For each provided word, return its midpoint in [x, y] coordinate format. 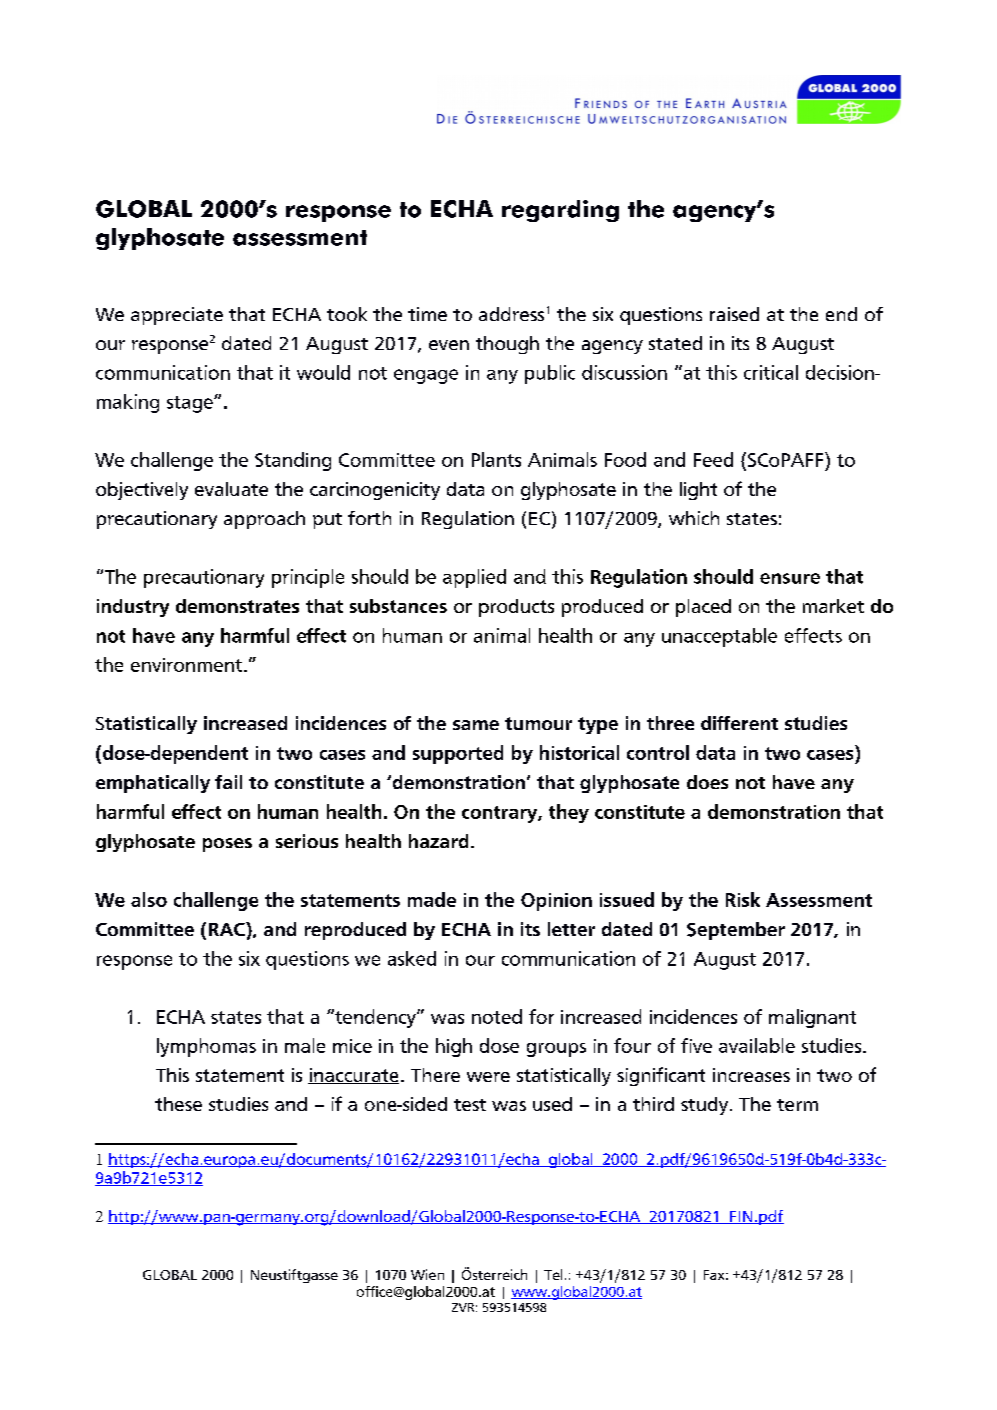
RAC [228, 929]
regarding [560, 211]
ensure [790, 578]
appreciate [177, 316]
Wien [427, 1274]
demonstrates [237, 606]
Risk [743, 899]
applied [474, 578]
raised [734, 314]
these [178, 1104]
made [432, 899]
